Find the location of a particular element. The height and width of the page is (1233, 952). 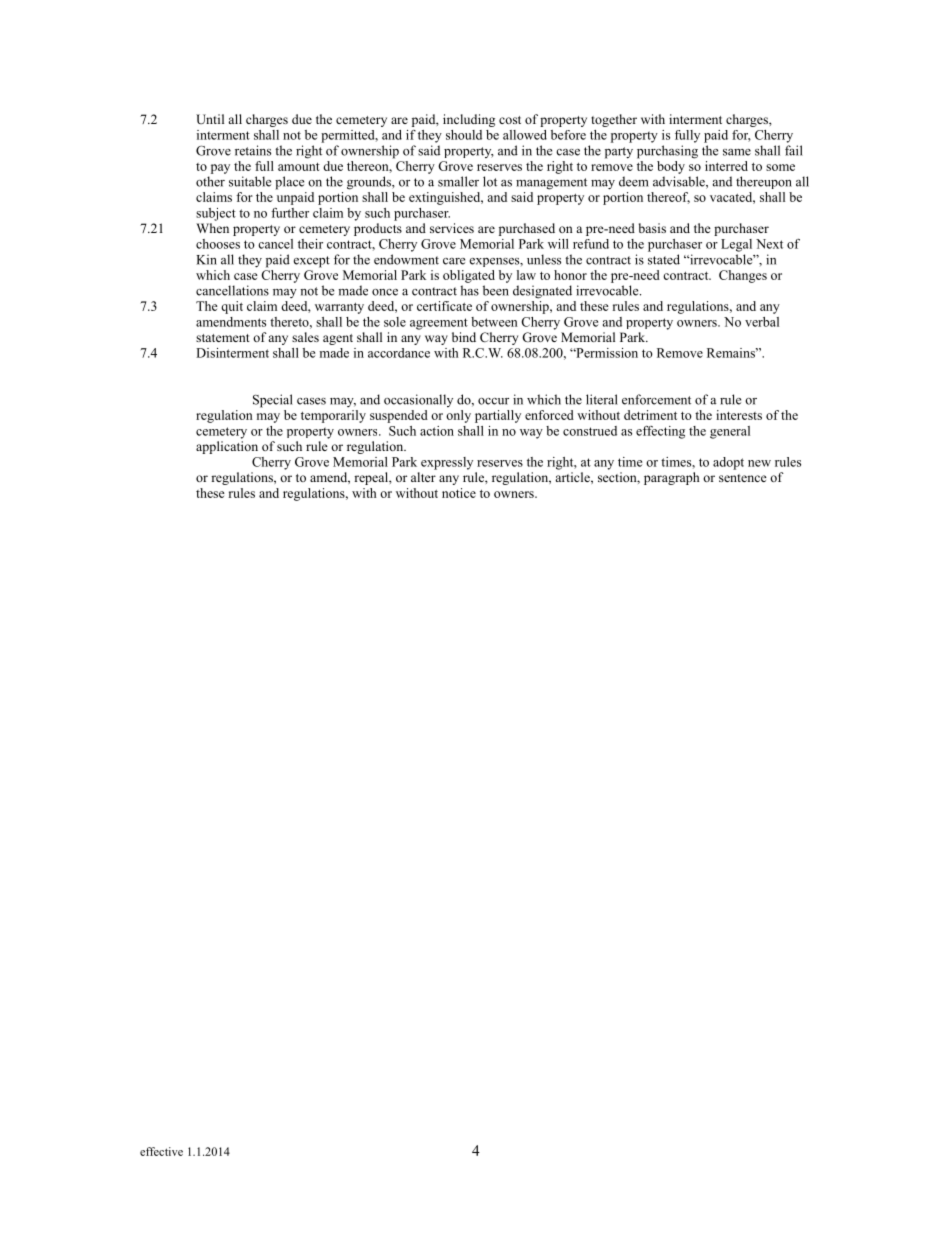

paragraph is located at coordinates (671, 478).
